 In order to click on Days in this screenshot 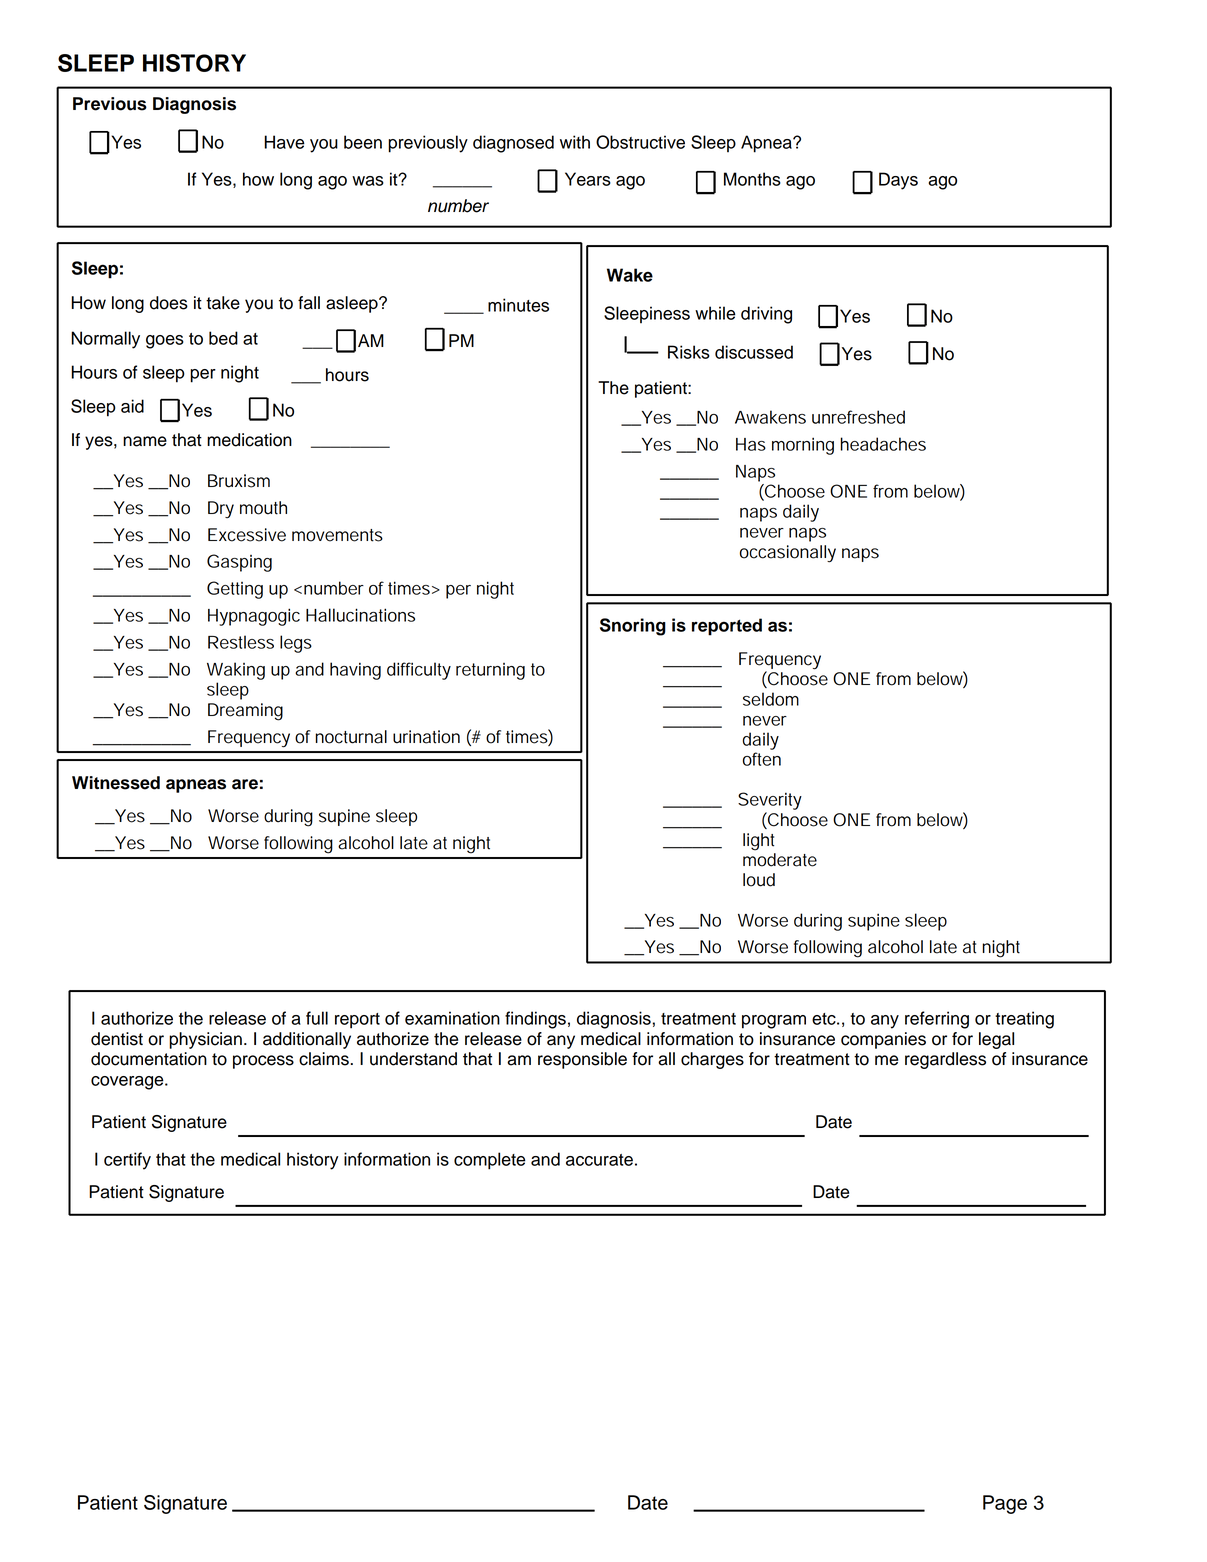, I will do `click(898, 181)`.
